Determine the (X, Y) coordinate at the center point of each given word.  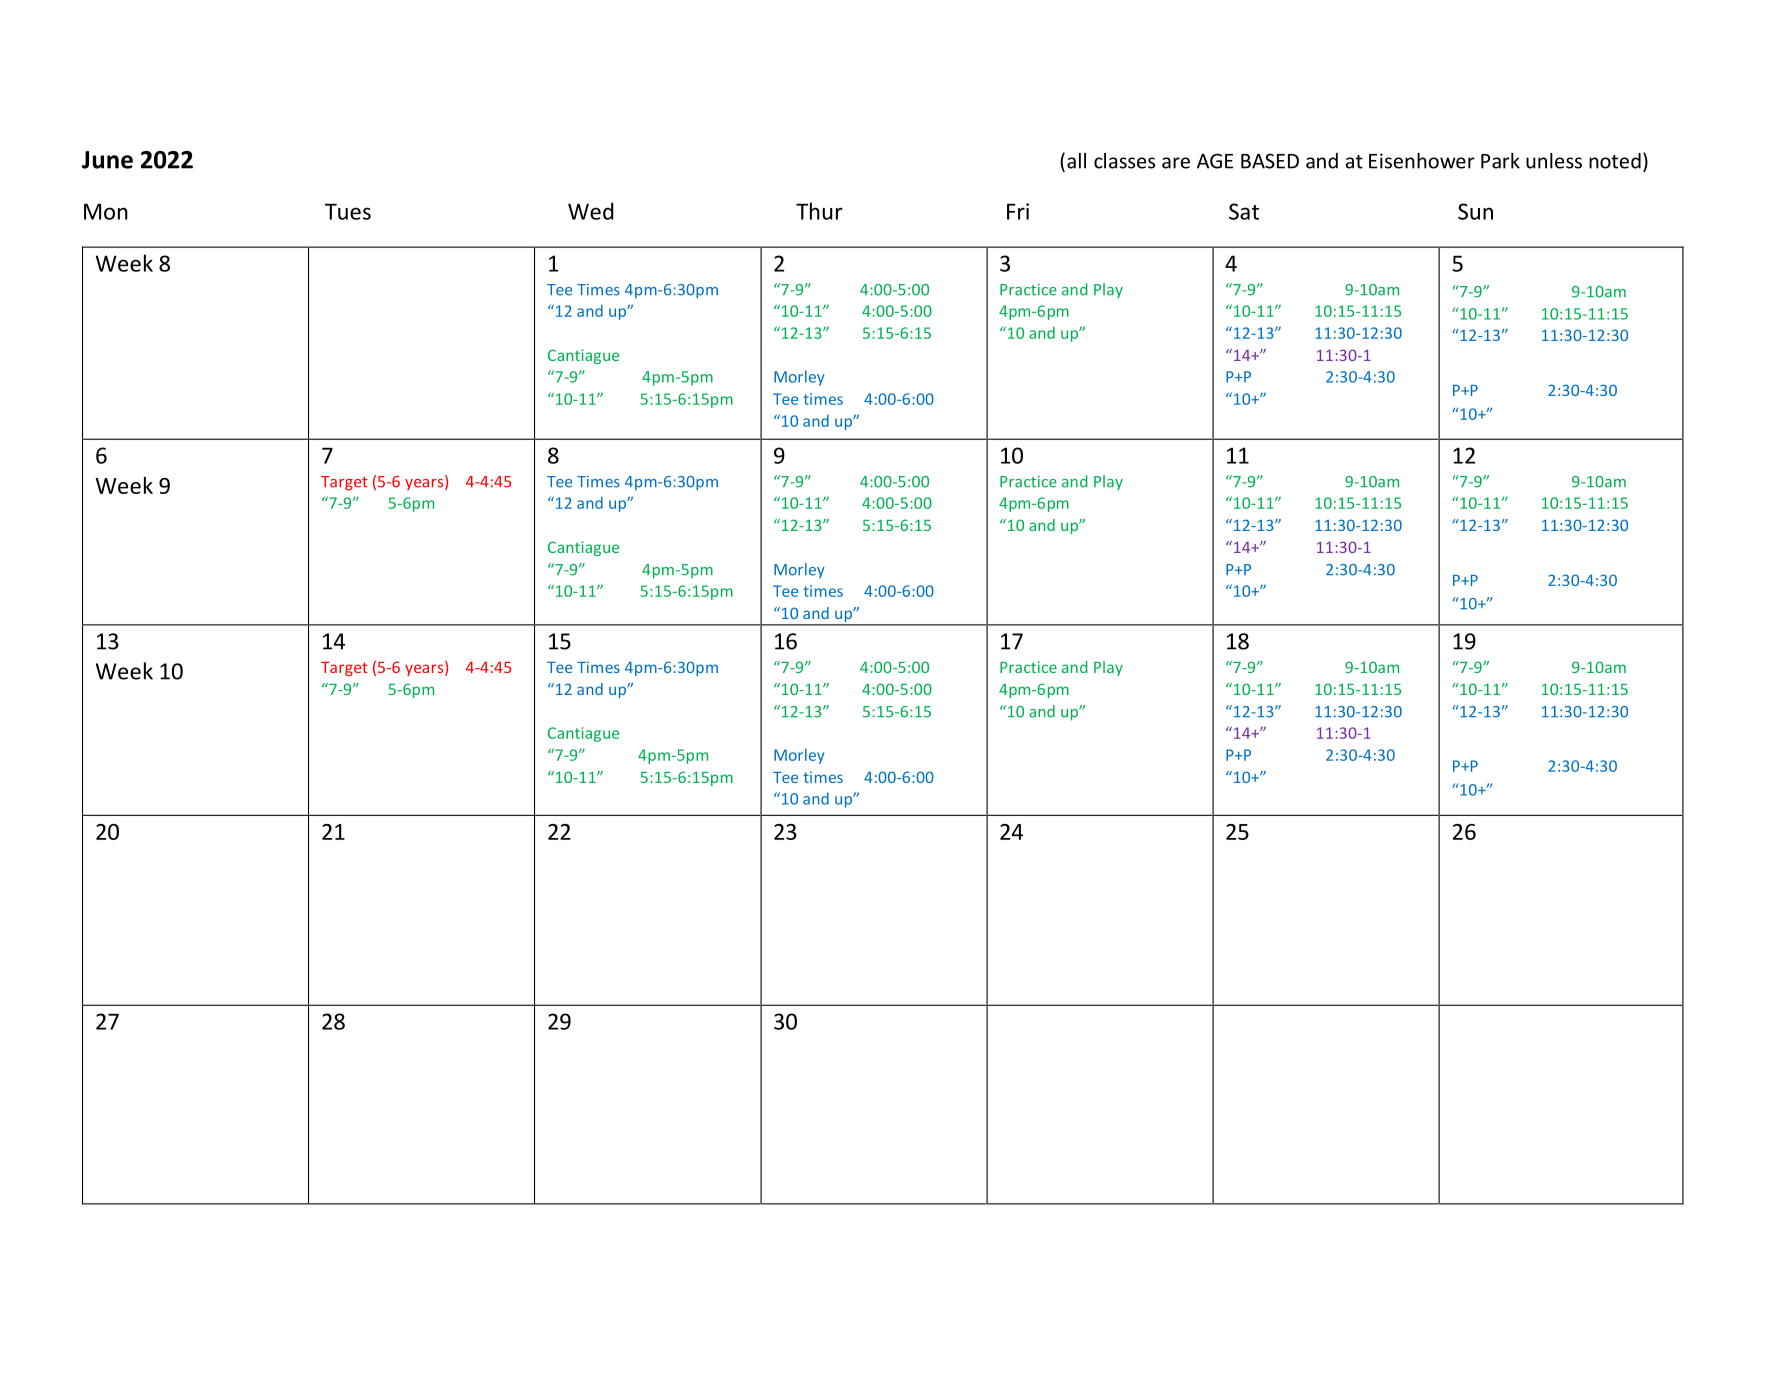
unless (1554, 161)
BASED (1270, 161)
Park (1500, 161)
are (1176, 163)
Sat (1244, 211)
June (107, 160)
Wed (590, 211)
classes (1124, 161)
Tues (348, 212)
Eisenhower (1422, 161)
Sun (1475, 211)
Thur (819, 211)
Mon (106, 212)
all (1076, 161)
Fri (1018, 211)
